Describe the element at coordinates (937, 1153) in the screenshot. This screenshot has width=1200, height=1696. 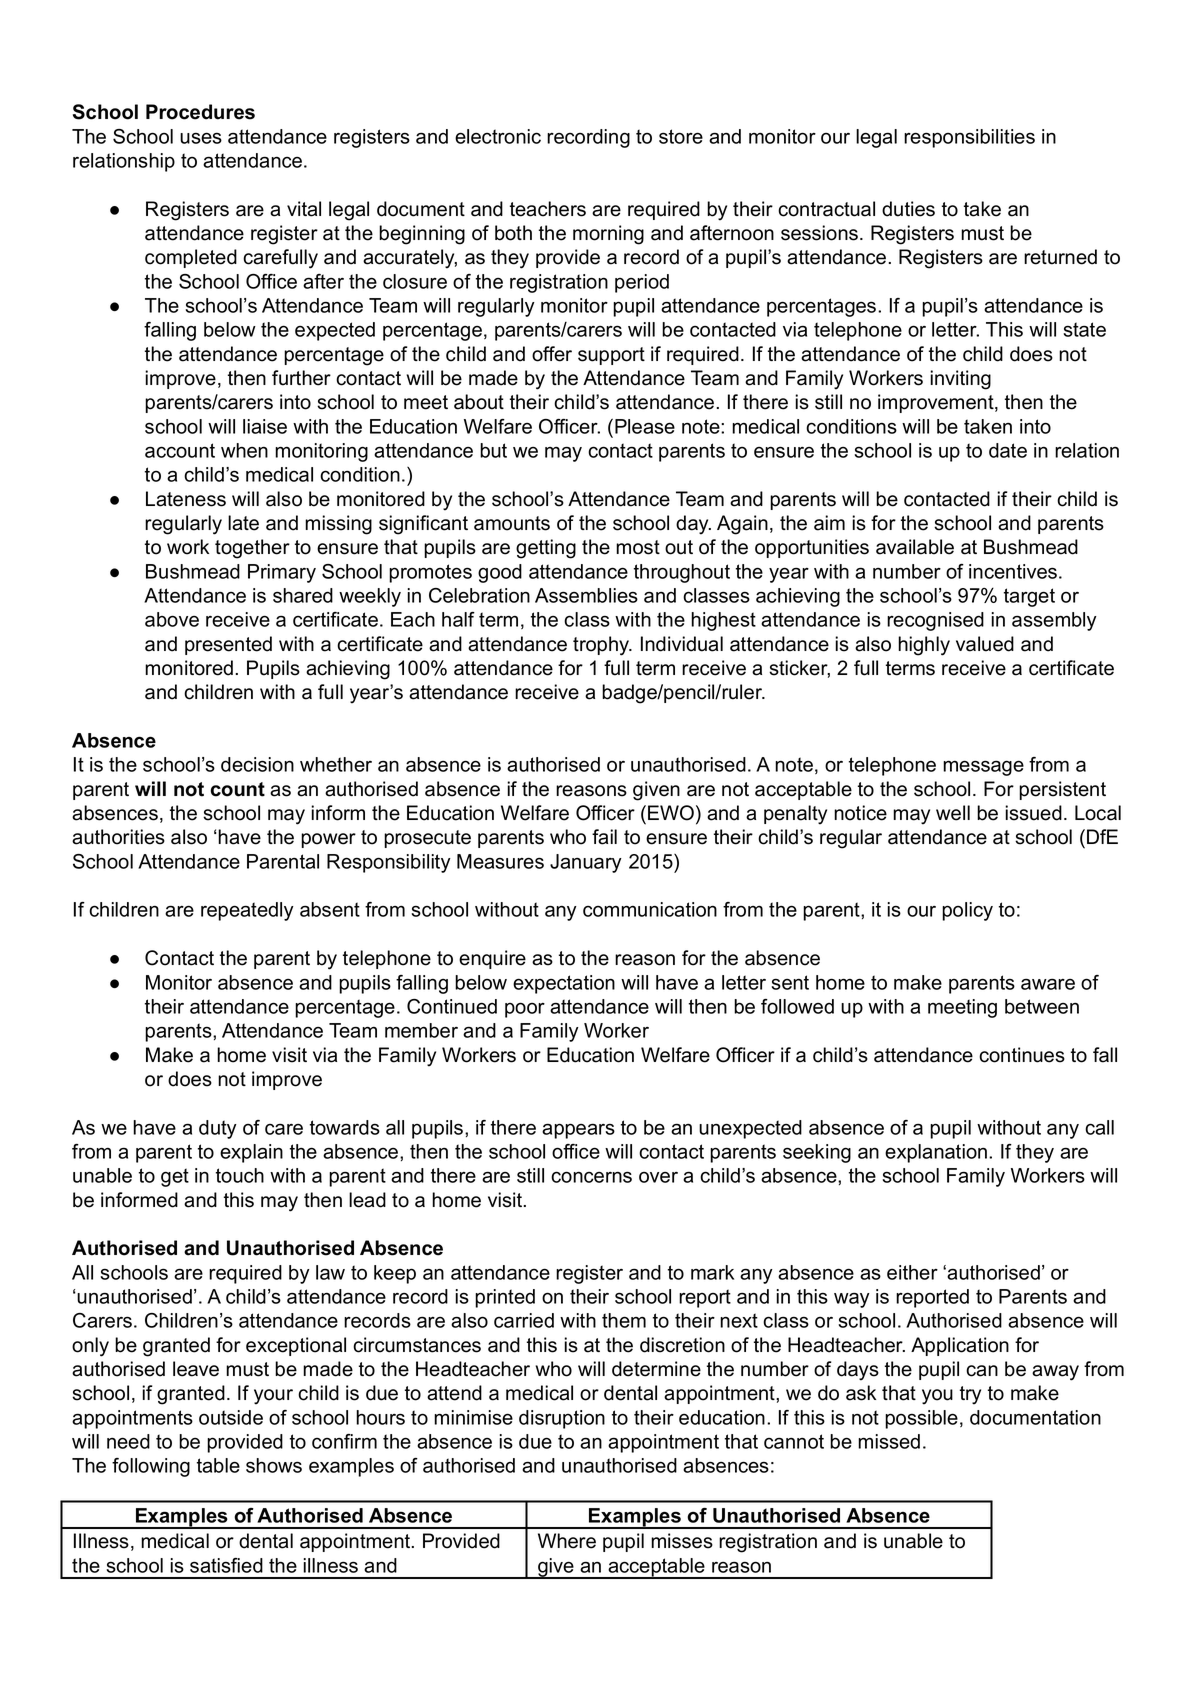
I see `explanation` at that location.
